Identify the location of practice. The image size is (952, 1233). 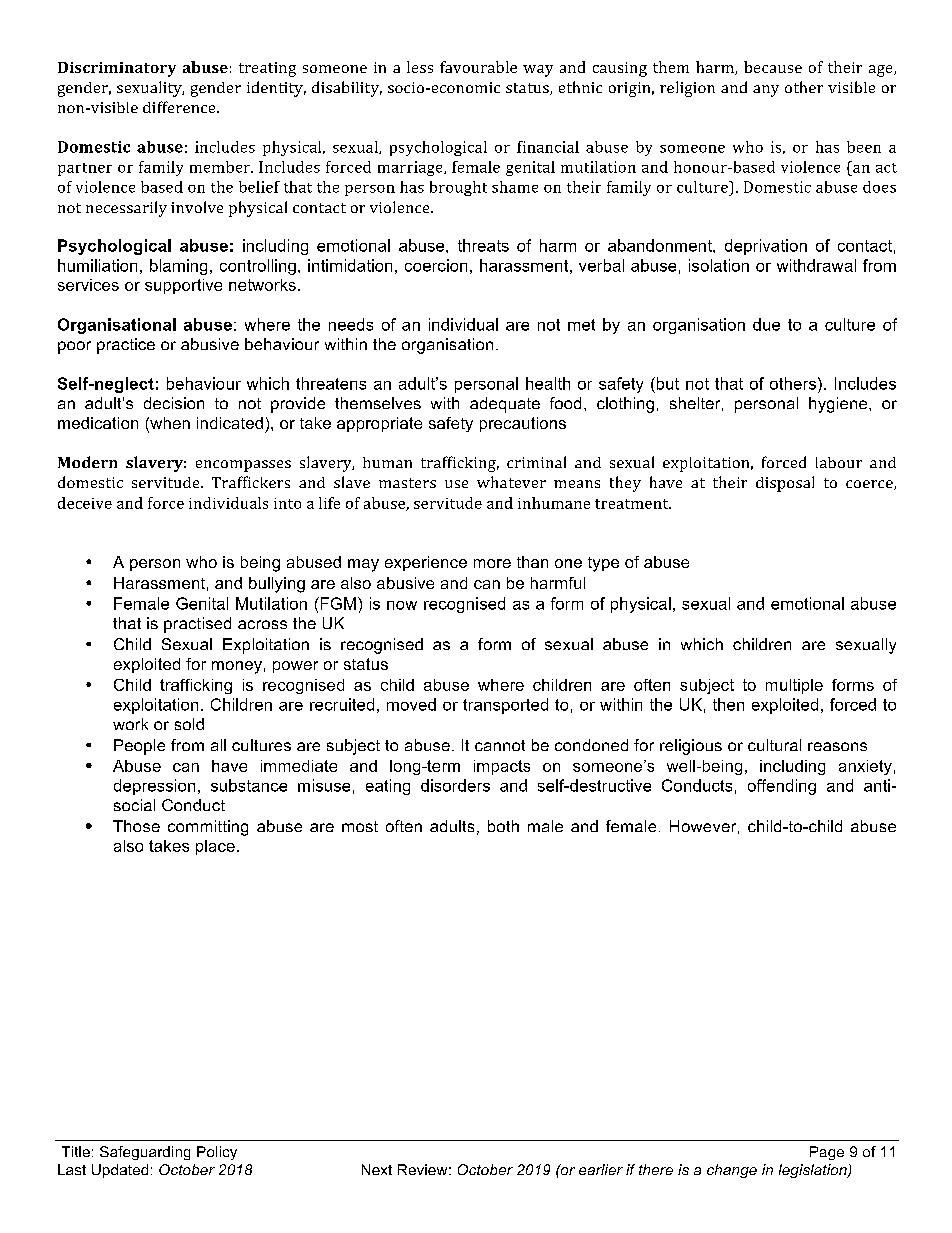
(126, 346).
